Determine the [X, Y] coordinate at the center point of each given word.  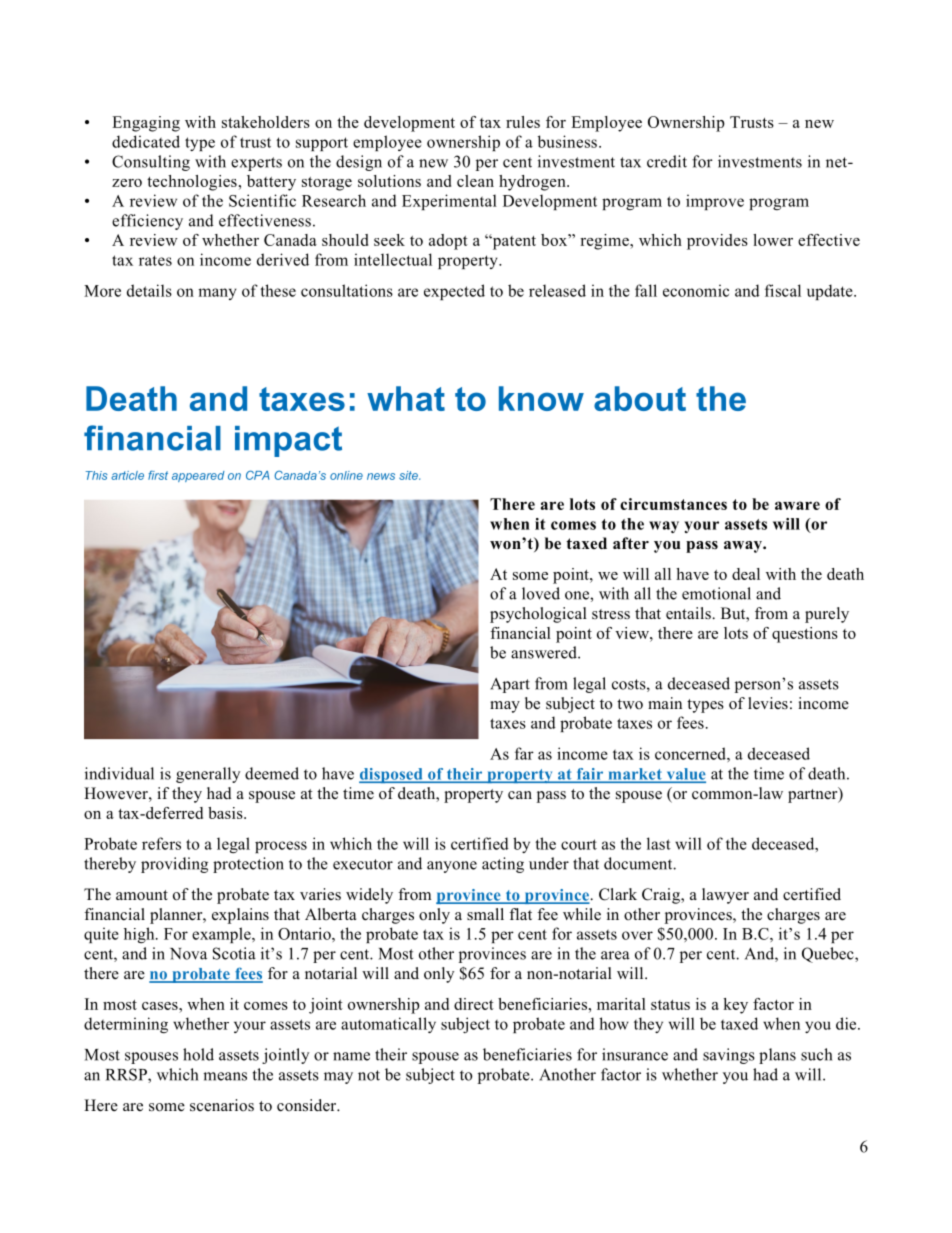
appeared [198, 476]
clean [475, 181]
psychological [538, 615]
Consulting [151, 163]
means [225, 1076]
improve [715, 202]
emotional [716, 593]
